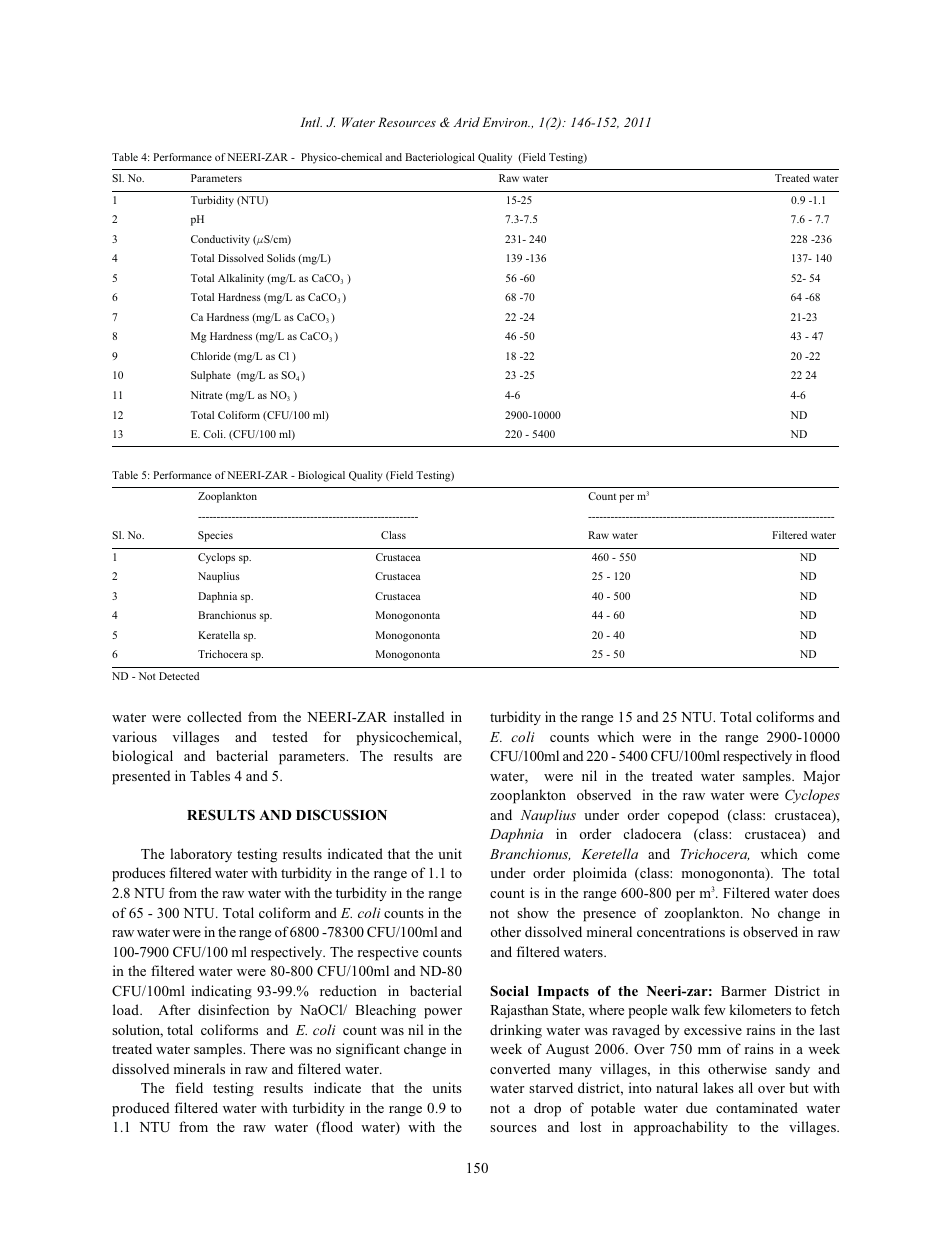 Image resolution: width=952 pixels, height=1233 pixels. Describe the element at coordinates (821, 777) in the page. I see `Major` at that location.
